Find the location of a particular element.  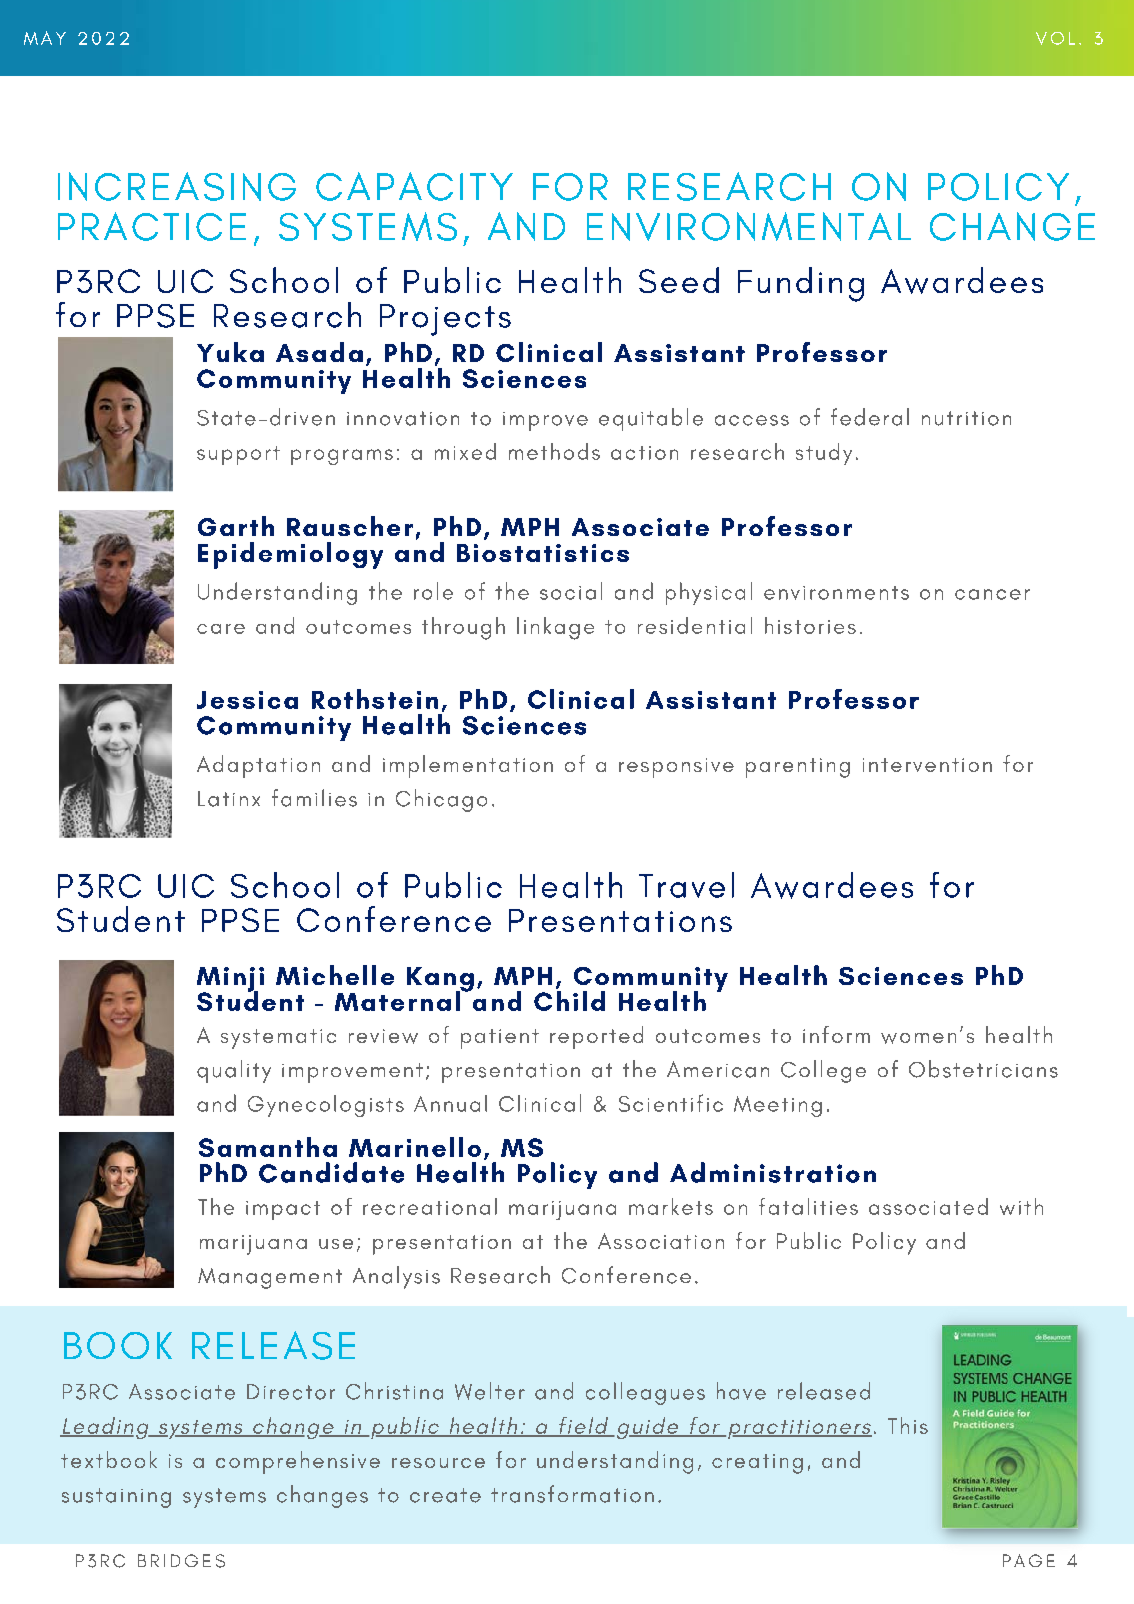

care is located at coordinates (221, 629).
